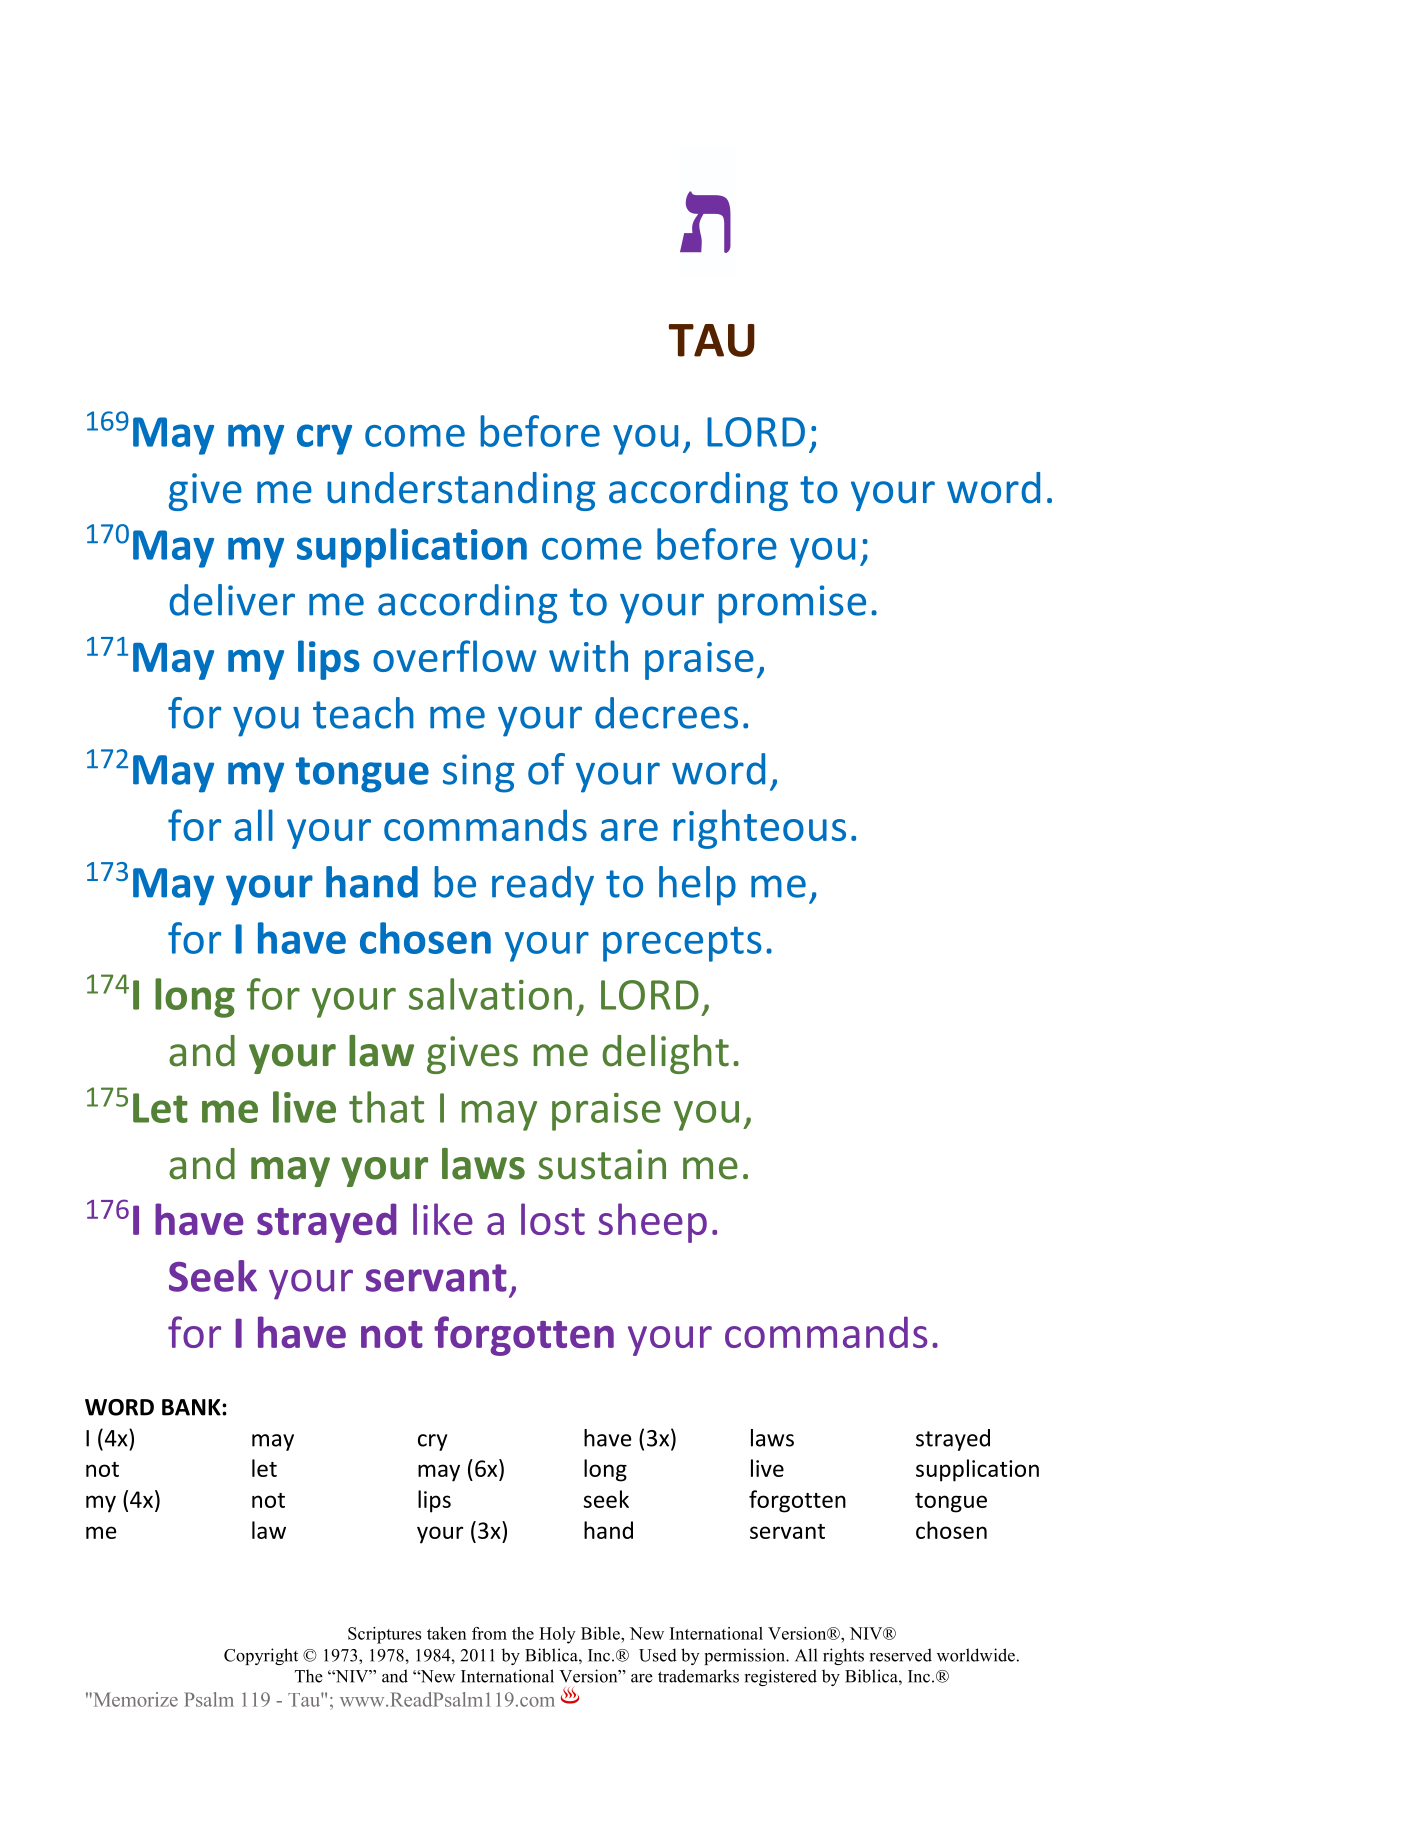  I want to click on Holy, so click(557, 1635).
